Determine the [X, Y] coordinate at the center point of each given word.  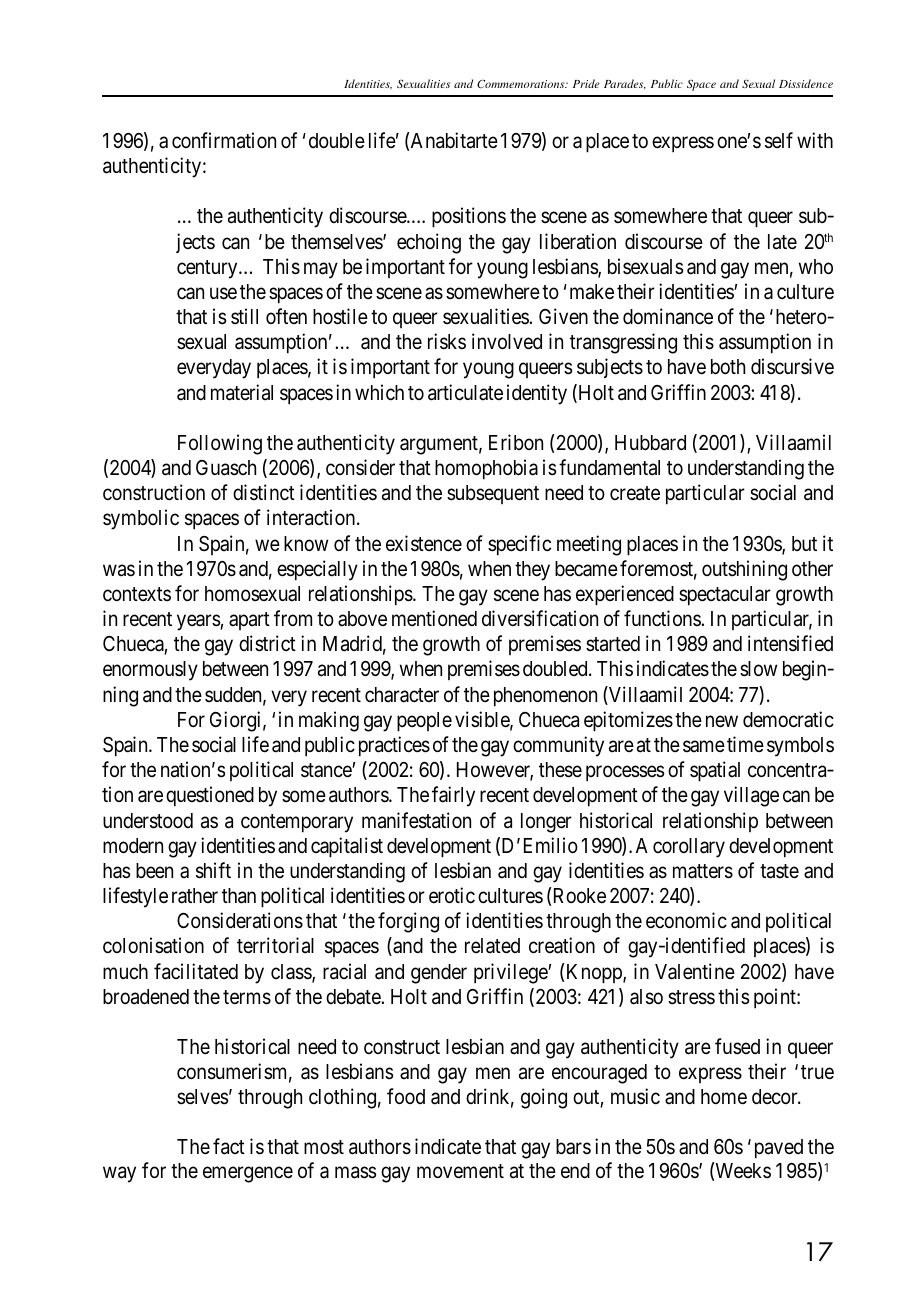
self [779, 140]
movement [460, 1171]
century [208, 269]
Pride [586, 83]
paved [779, 1149]
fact [229, 1146]
